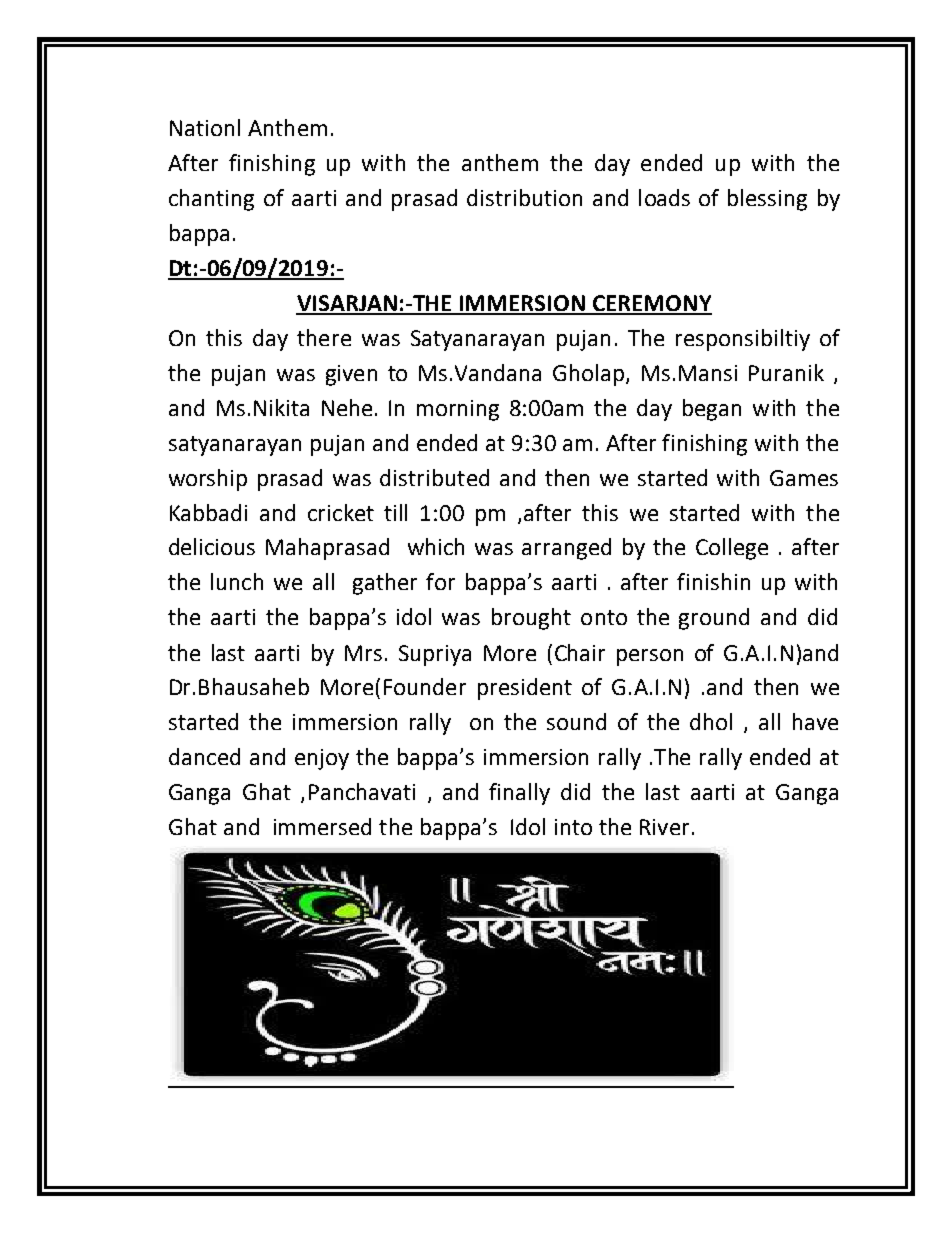 Image resolution: width=952 pixels, height=1233 pixels. Describe the element at coordinates (767, 200) in the screenshot. I see `blessing` at that location.
